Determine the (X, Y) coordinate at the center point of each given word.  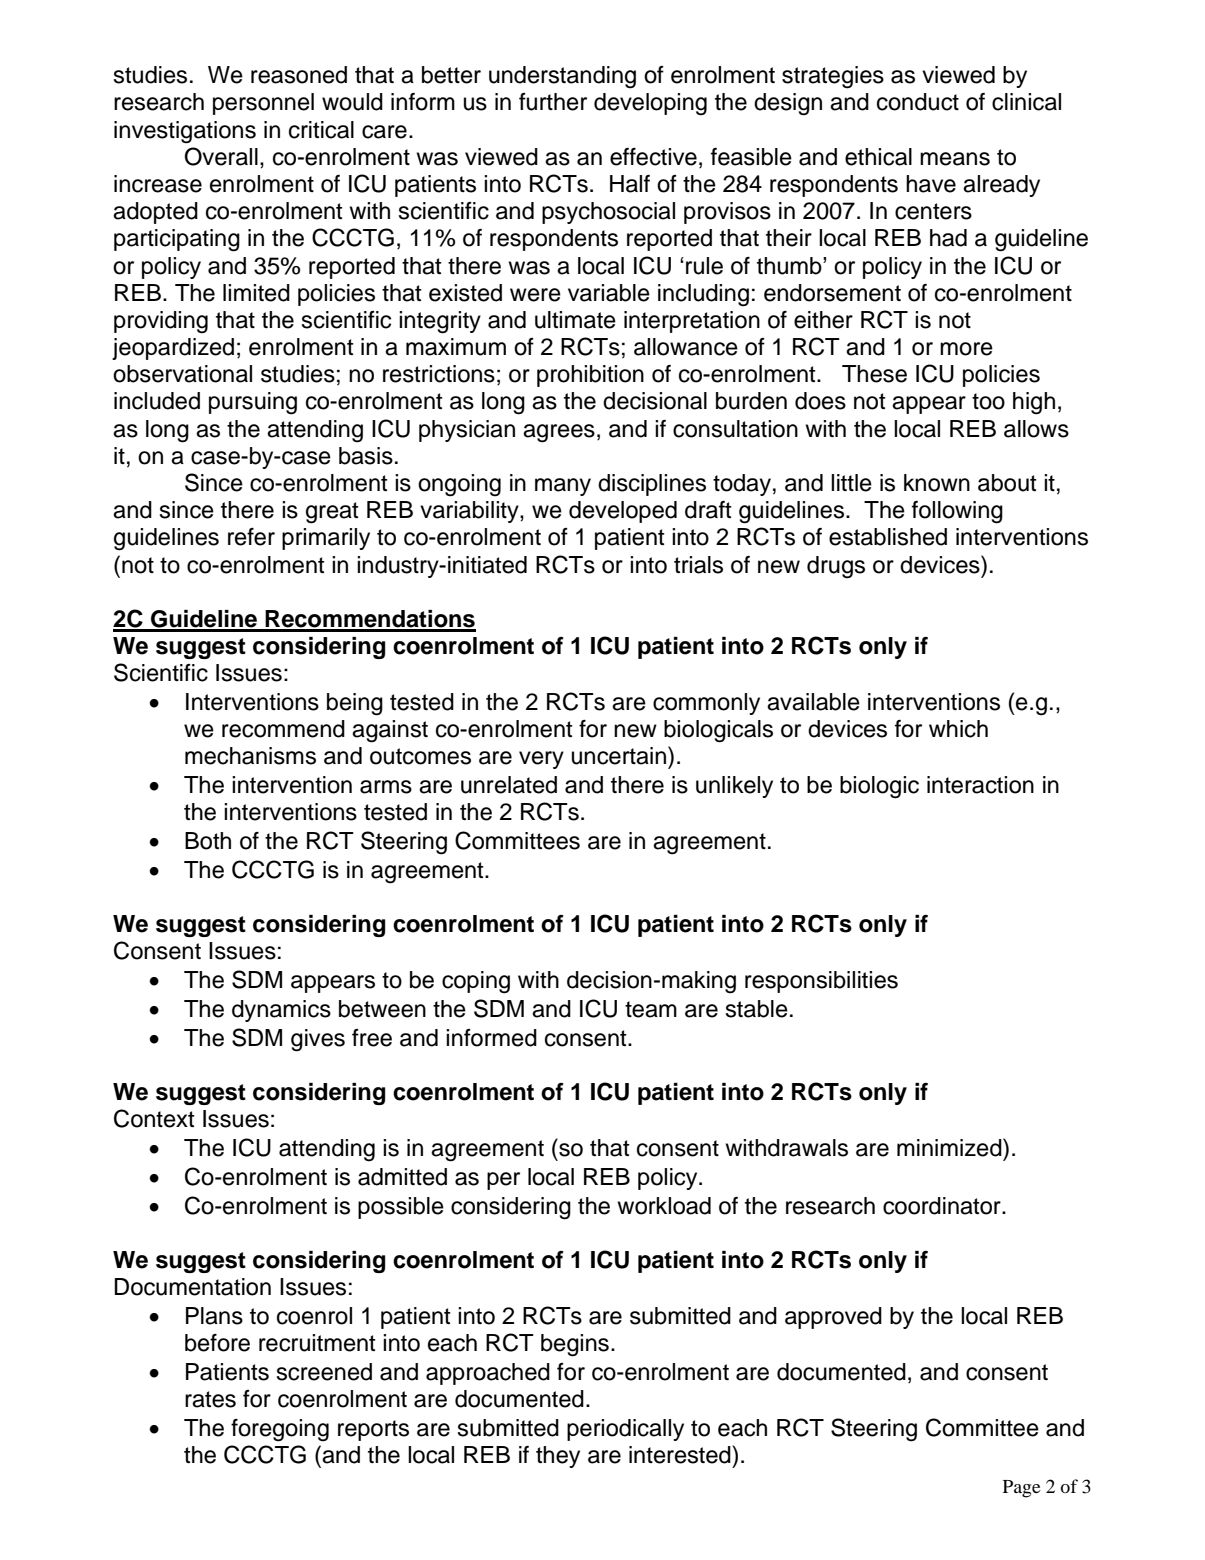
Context (154, 1118)
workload (664, 1206)
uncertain (620, 755)
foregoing (280, 1430)
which (958, 729)
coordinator (943, 1206)
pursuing (253, 403)
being (355, 704)
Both (208, 841)
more (966, 349)
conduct (918, 102)
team (651, 1009)
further (553, 102)
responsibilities (821, 982)
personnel (263, 104)
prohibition (590, 376)
